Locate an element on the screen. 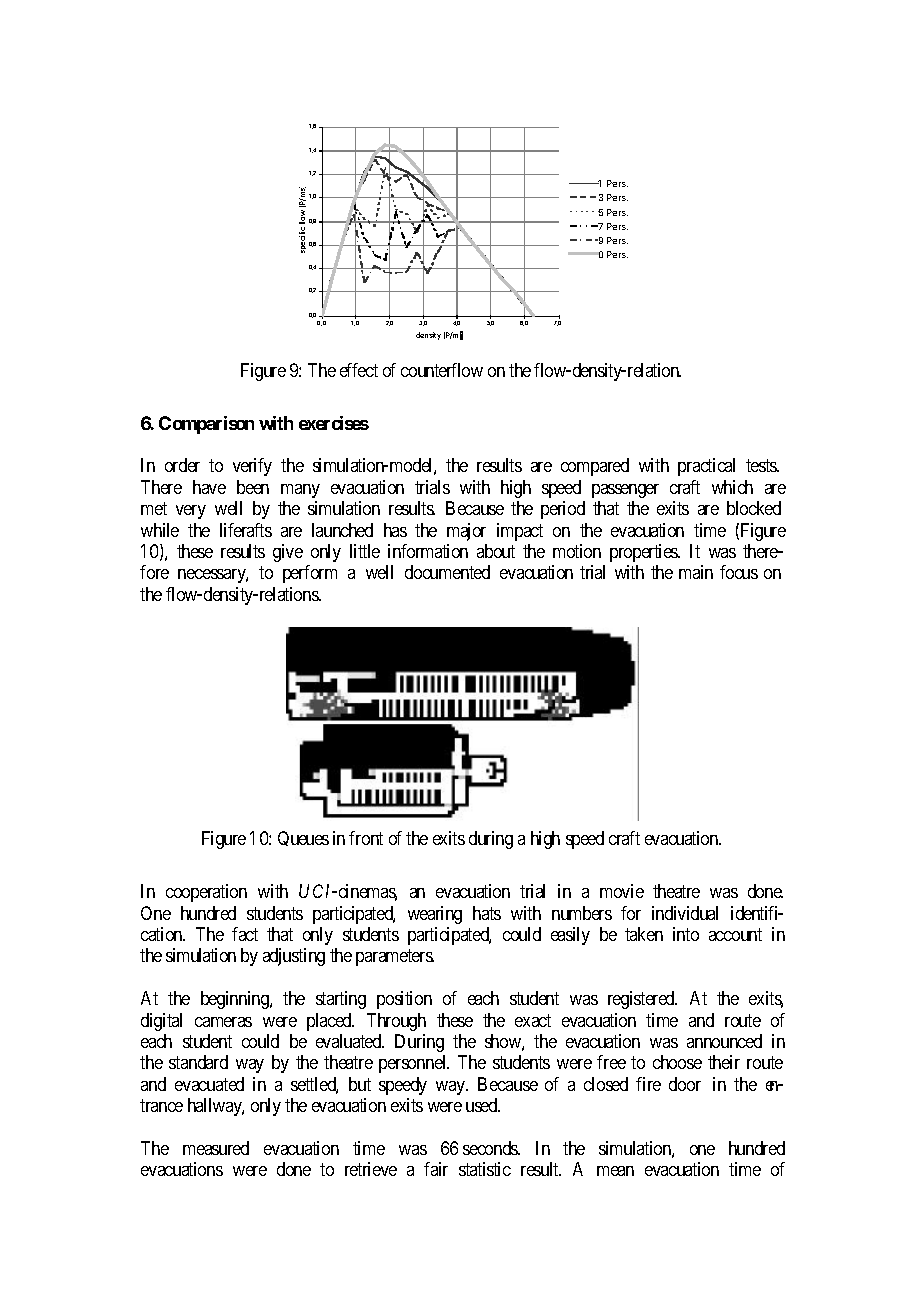 This screenshot has height=1307, width=924. measured is located at coordinates (216, 1148).
